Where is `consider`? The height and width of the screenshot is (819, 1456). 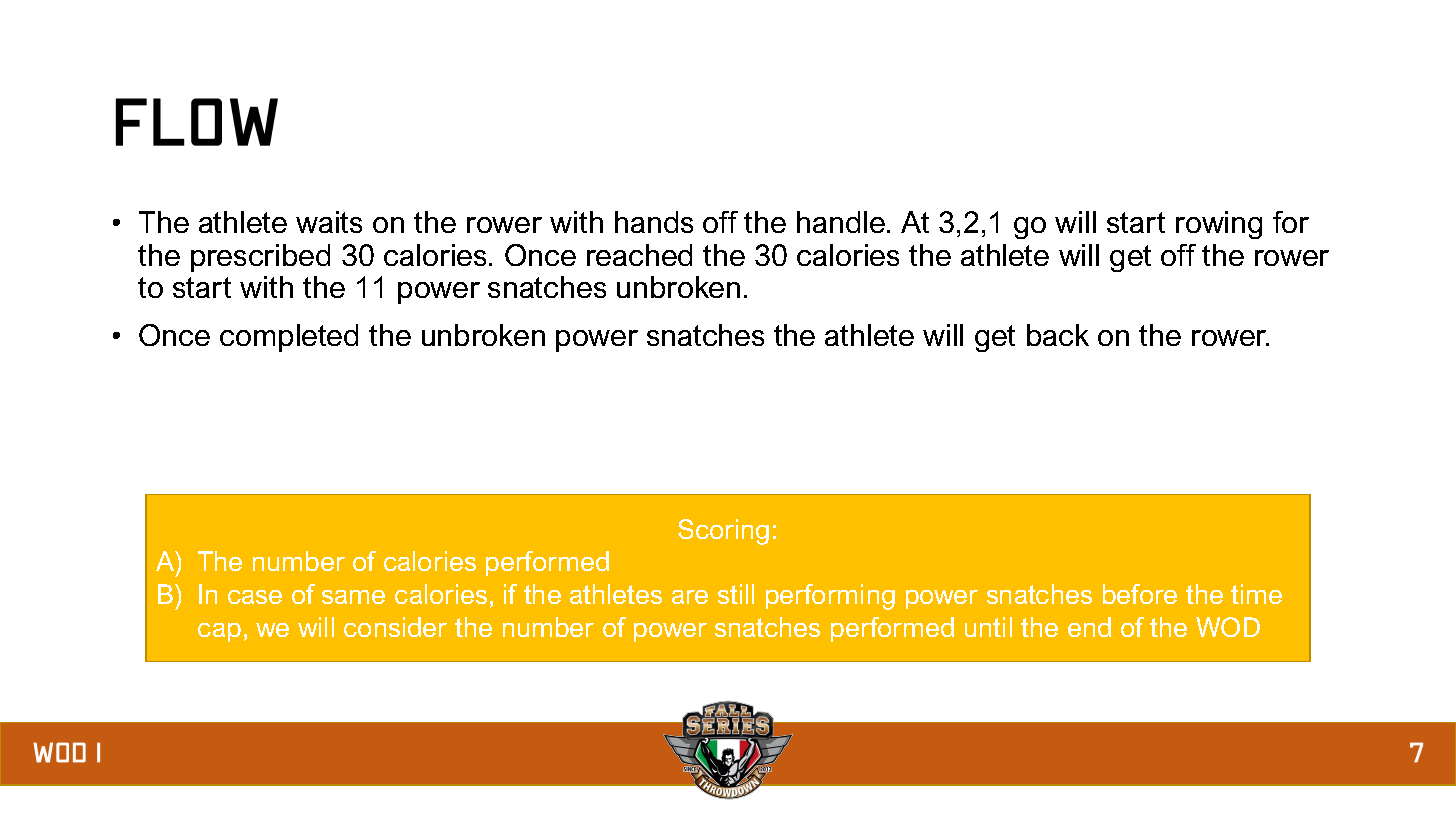 consider is located at coordinates (395, 627).
